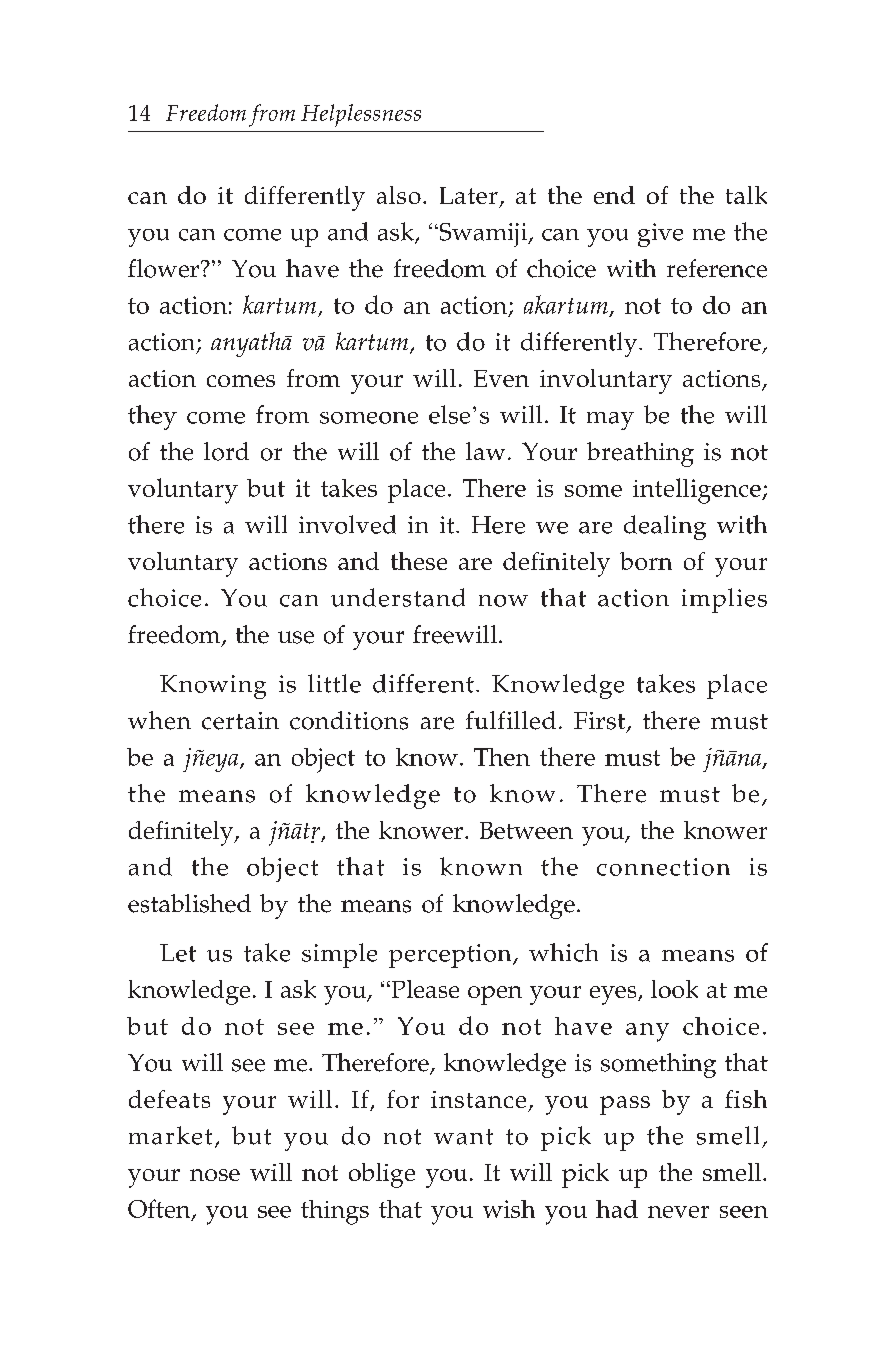 The width and height of the document is (896, 1345). What do you see at coordinates (463, 1137) in the document?
I see `want` at bounding box center [463, 1137].
